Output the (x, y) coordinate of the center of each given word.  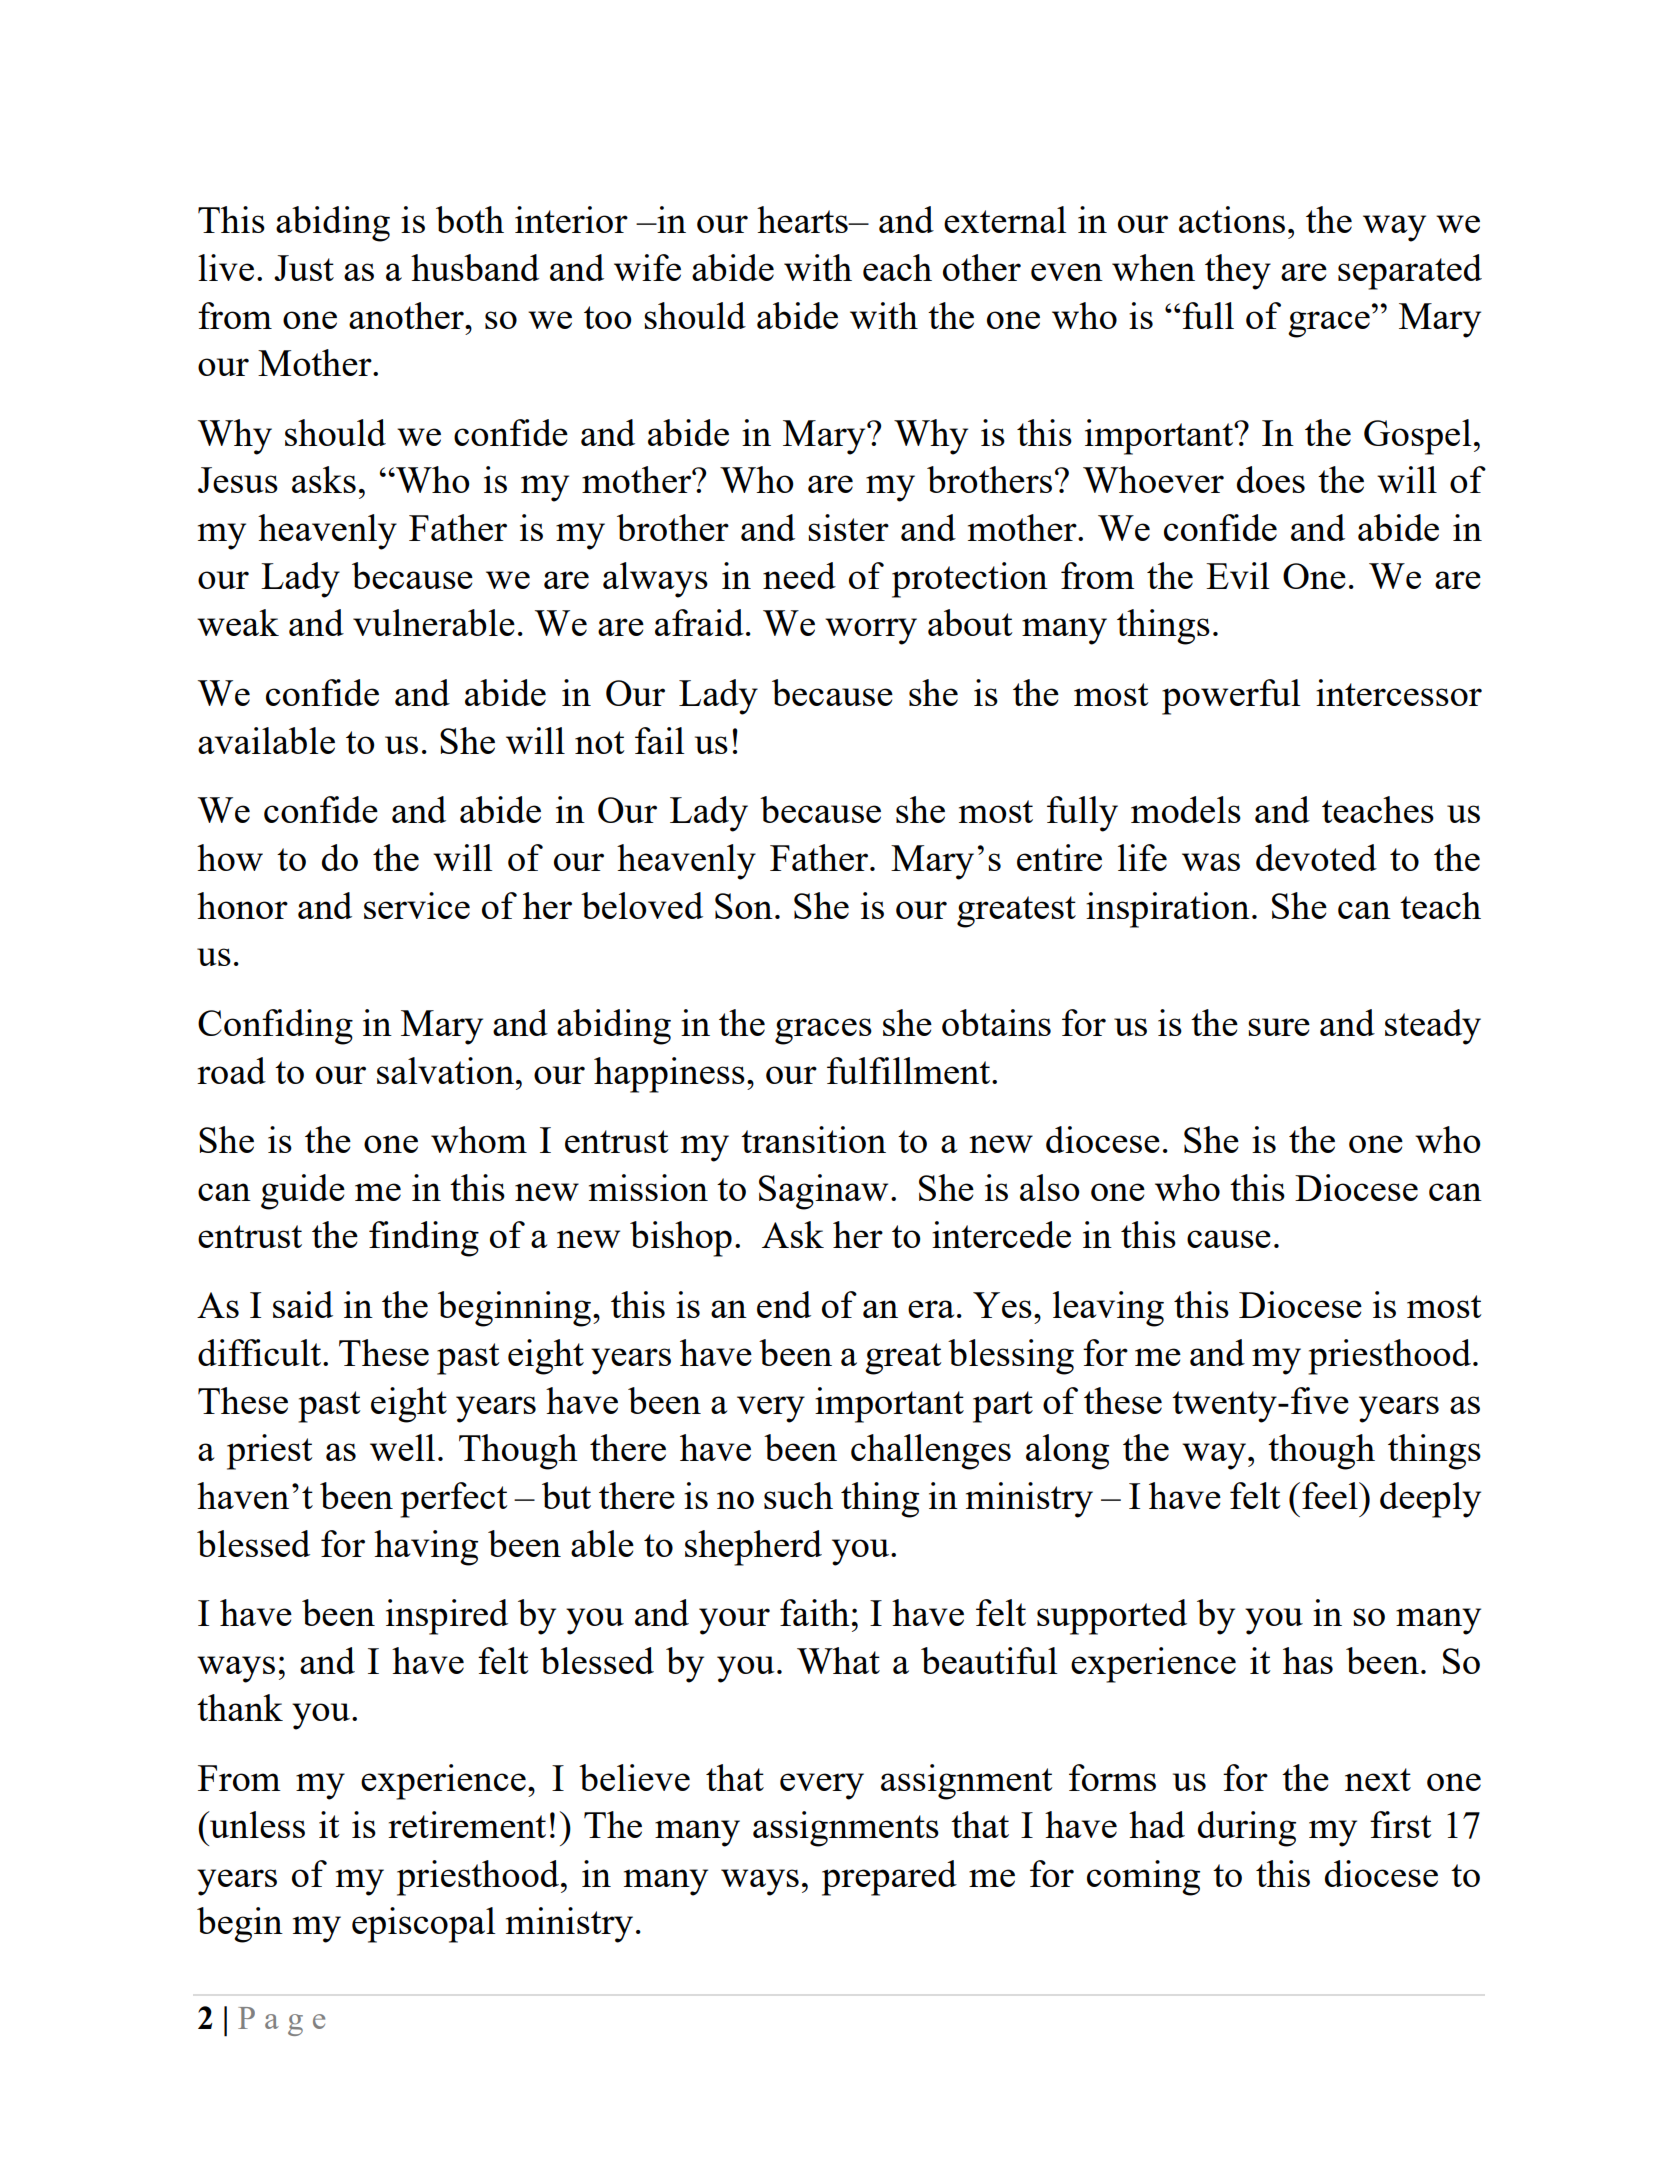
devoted (1316, 857)
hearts (803, 219)
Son (744, 906)
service (417, 905)
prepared (889, 1878)
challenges (931, 1452)
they (1238, 272)
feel (1331, 1495)
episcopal (424, 1925)
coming (1143, 1878)
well (402, 1447)
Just (304, 268)
